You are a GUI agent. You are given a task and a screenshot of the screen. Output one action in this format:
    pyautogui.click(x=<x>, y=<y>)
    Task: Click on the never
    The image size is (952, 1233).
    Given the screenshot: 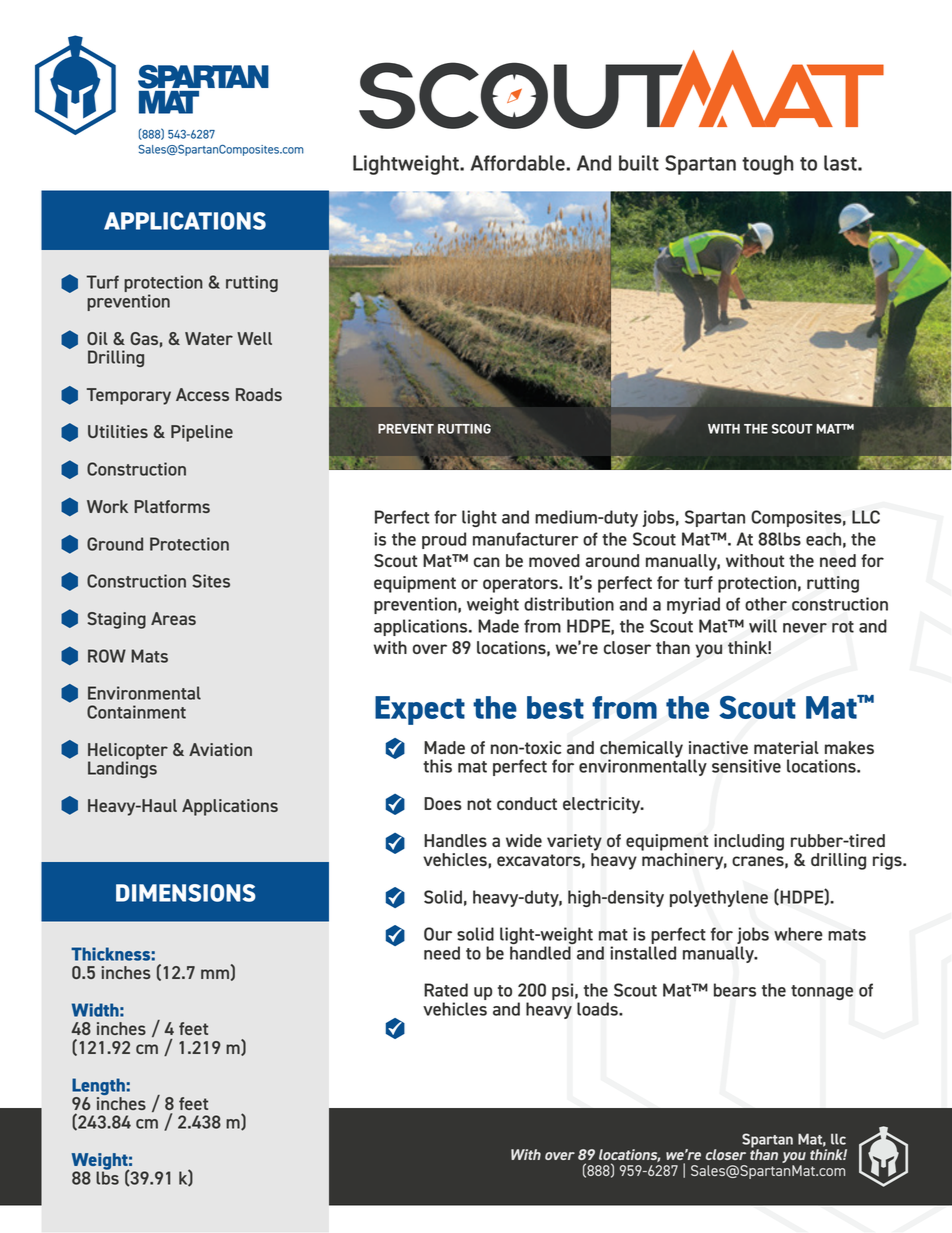 What is the action you would take?
    pyautogui.click(x=805, y=628)
